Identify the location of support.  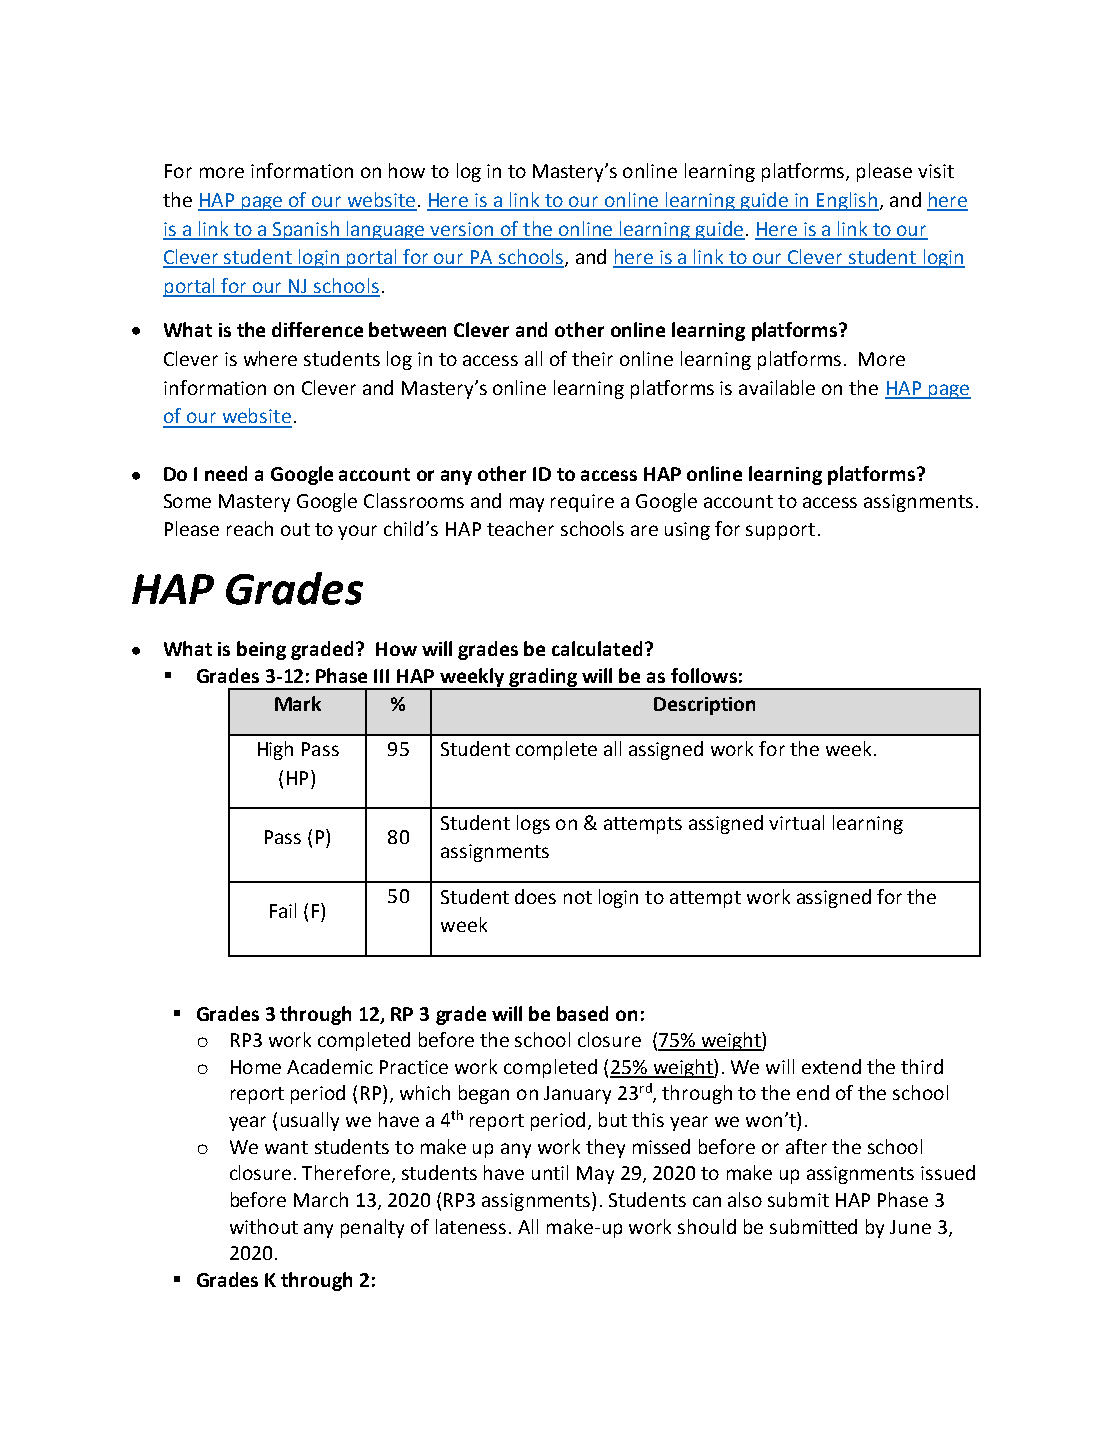
(780, 531).
